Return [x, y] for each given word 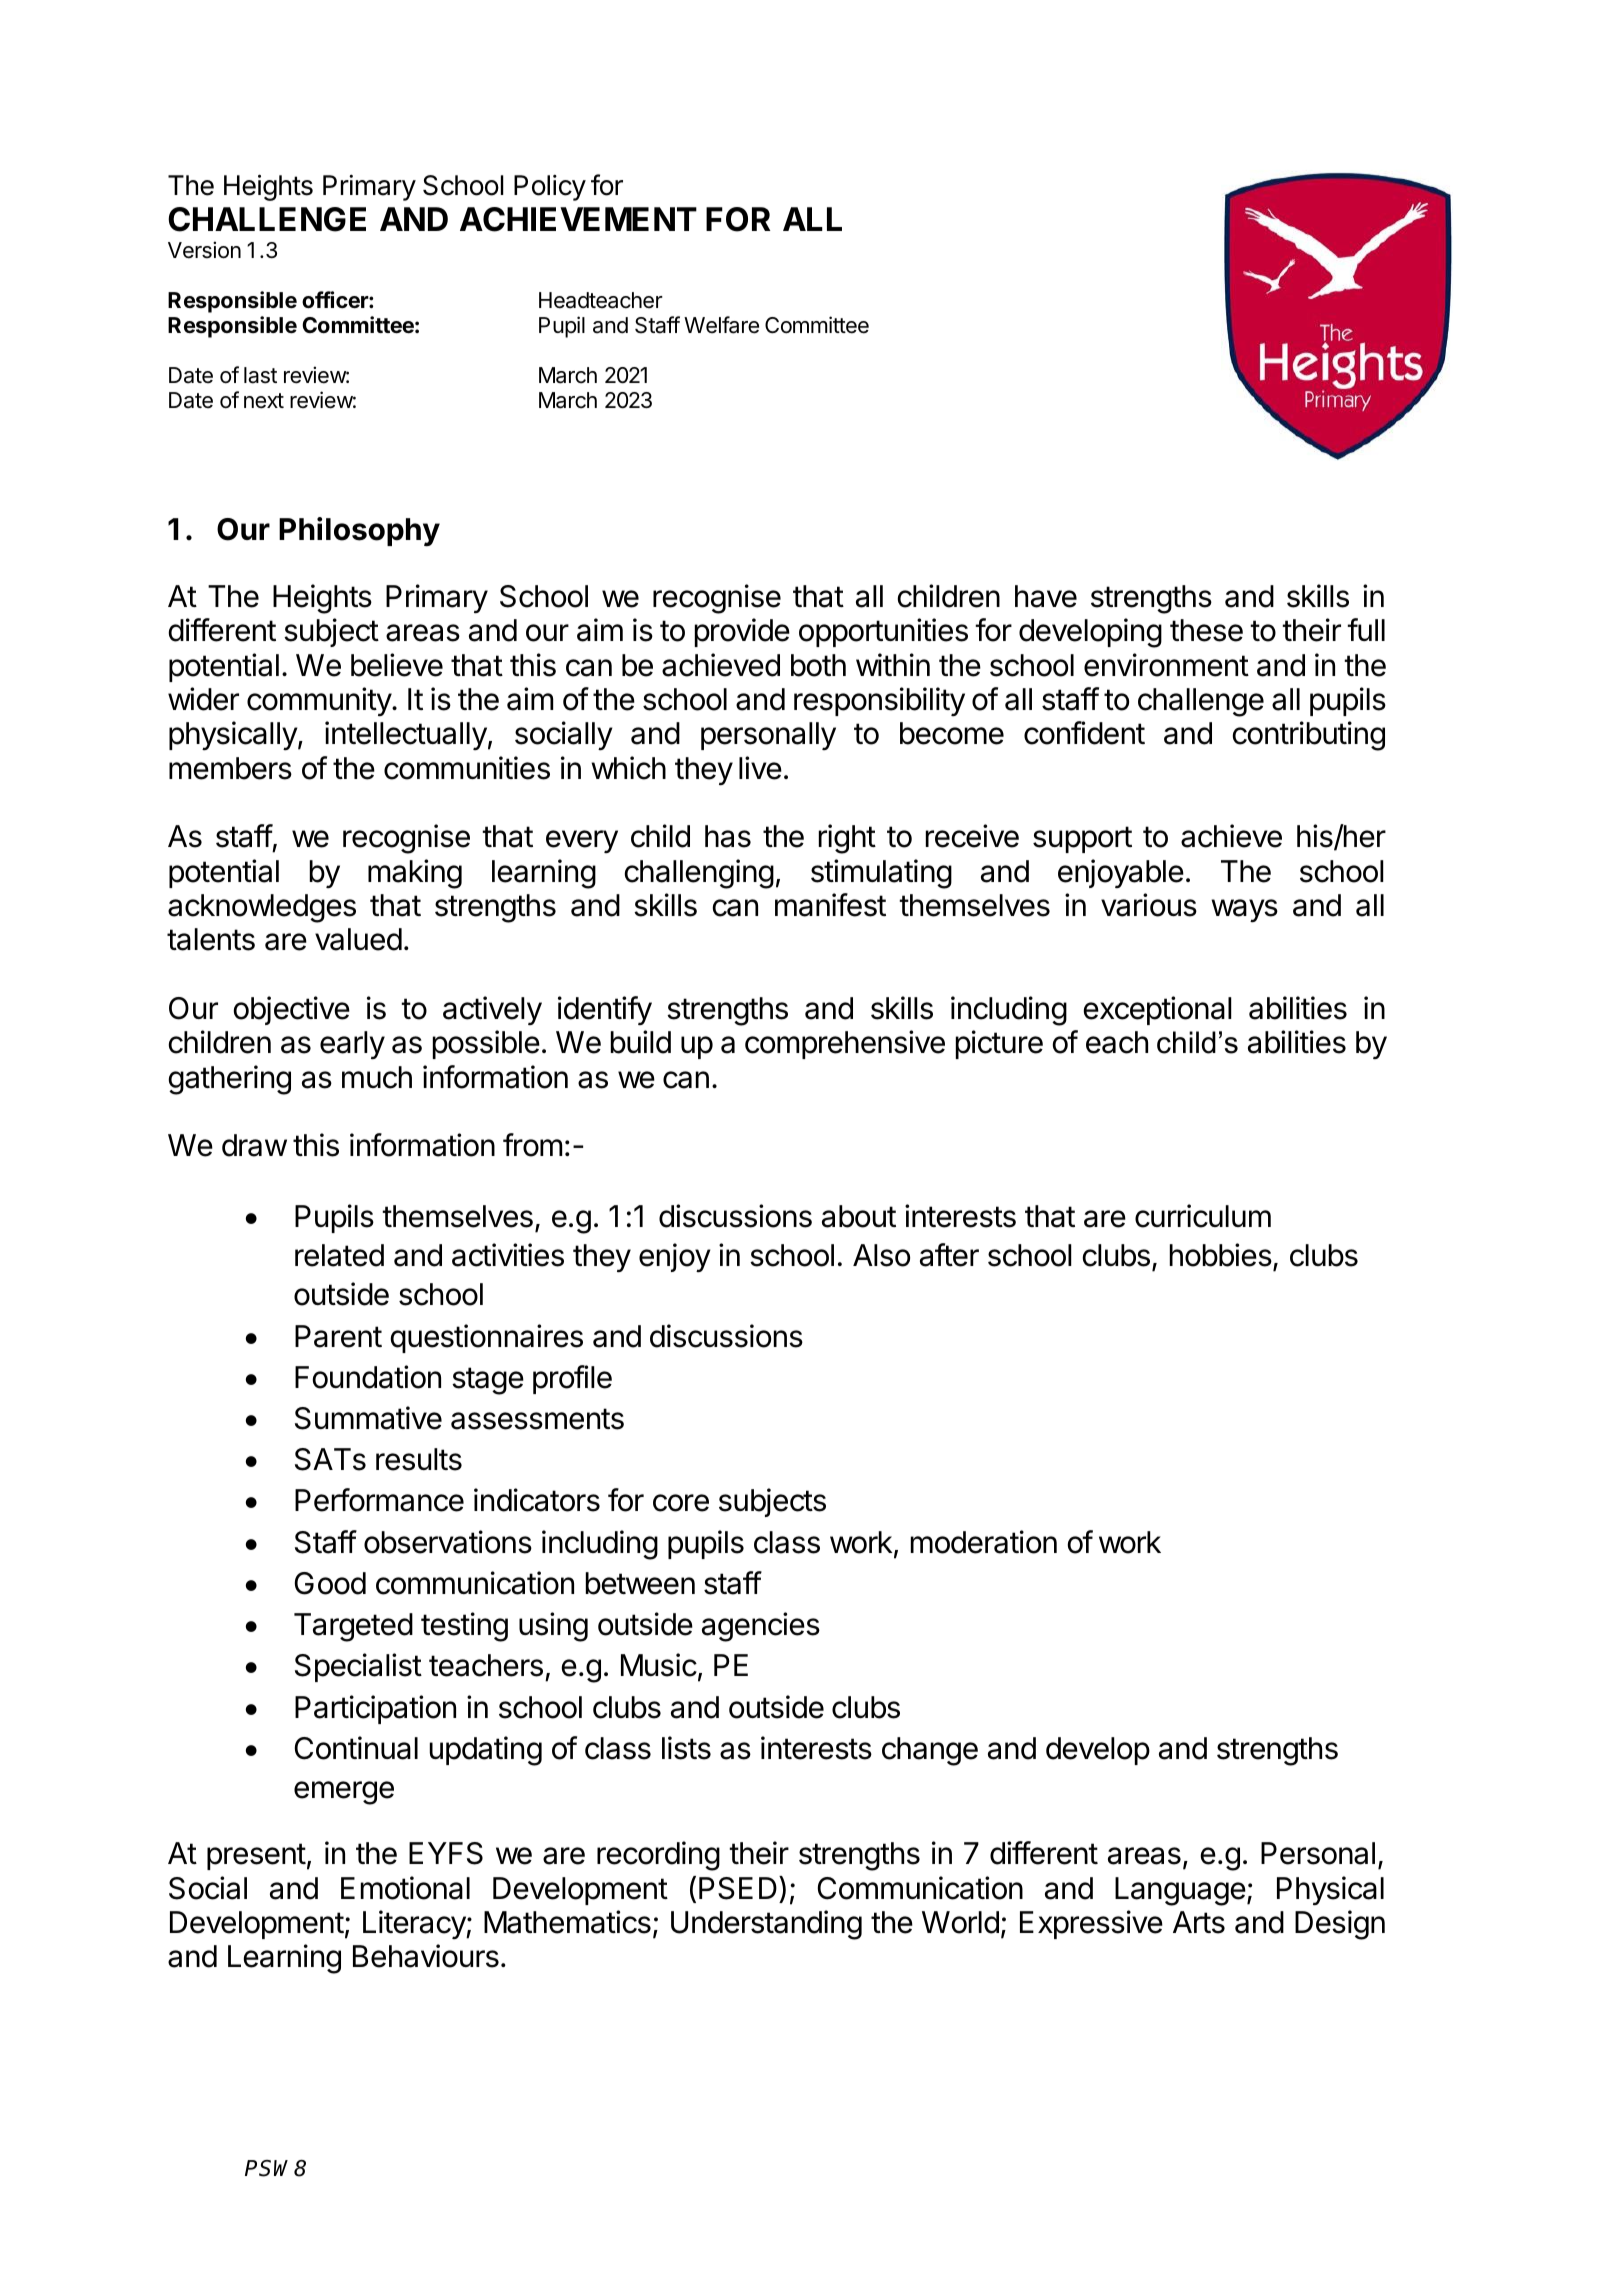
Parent [338, 1336]
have [1046, 596]
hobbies [1221, 1255]
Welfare [721, 325]
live [760, 768]
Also [881, 1255]
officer [336, 300]
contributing [1309, 736]
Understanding [766, 1925]
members [230, 768]
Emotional [405, 1888]
